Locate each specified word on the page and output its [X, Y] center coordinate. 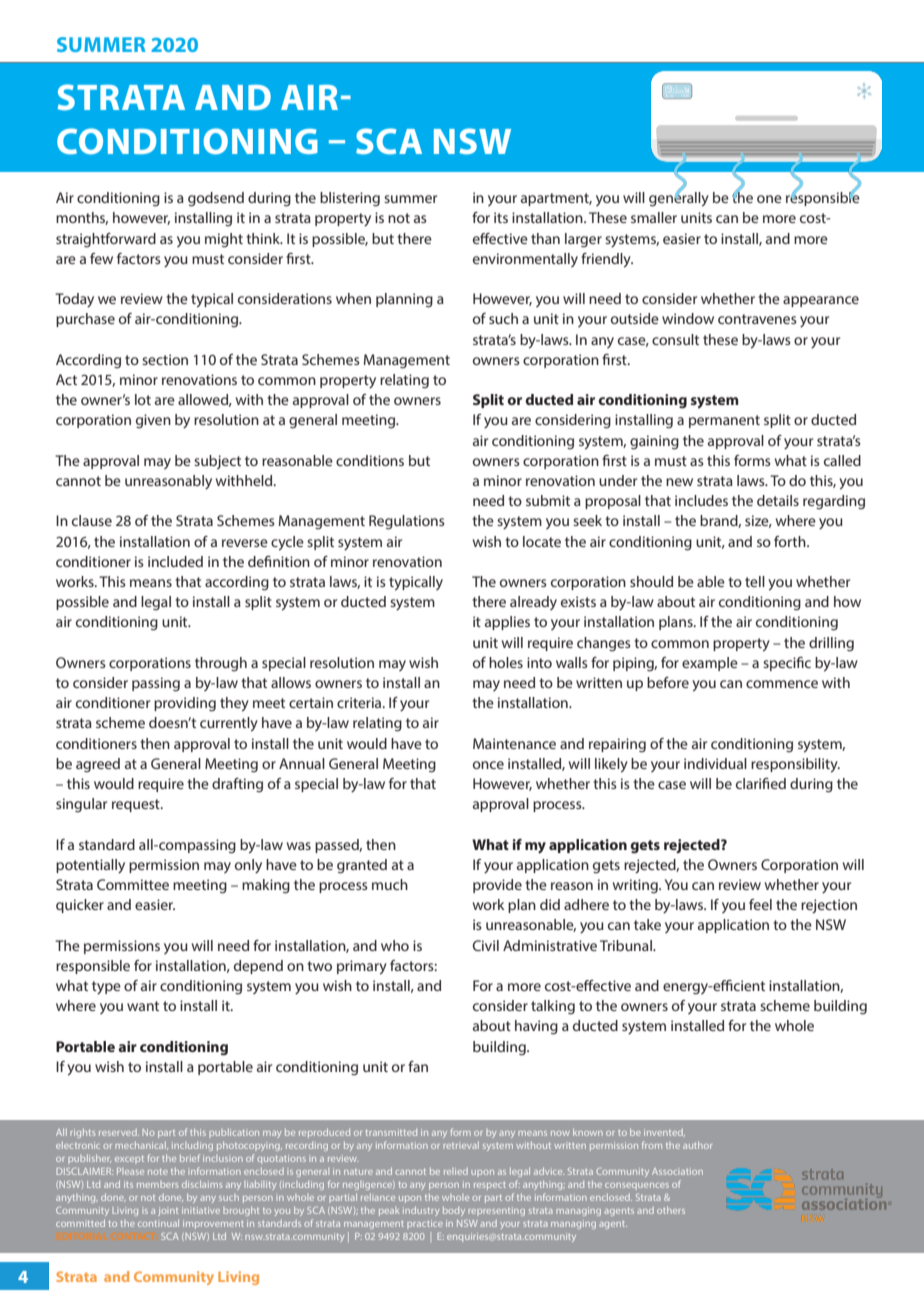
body [454, 1211]
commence [782, 684]
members [158, 1184]
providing [185, 704]
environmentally [525, 260]
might [224, 240]
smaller [654, 217]
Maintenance [514, 743]
